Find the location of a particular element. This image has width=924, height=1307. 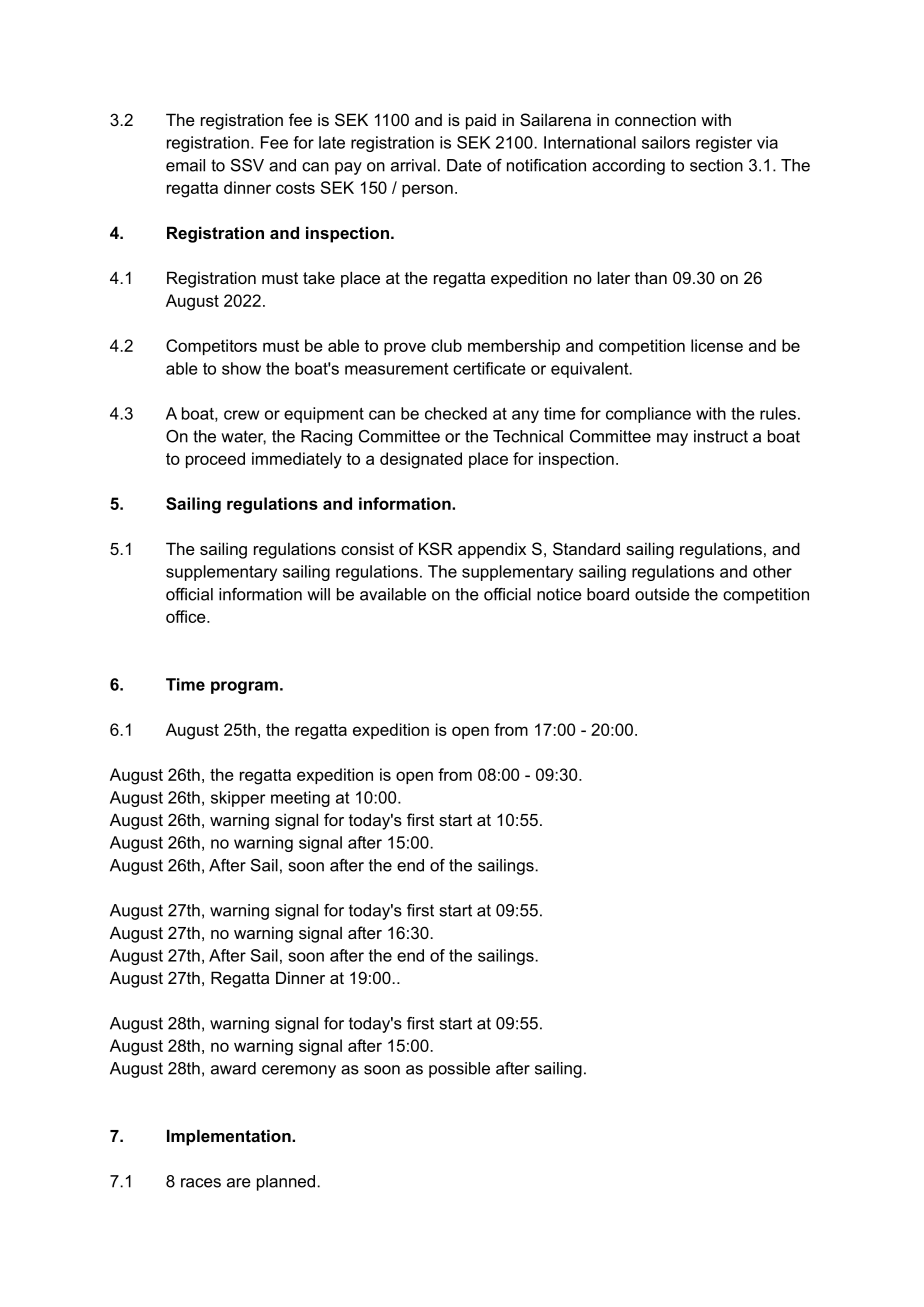

Implementation is located at coordinates (230, 1137).
